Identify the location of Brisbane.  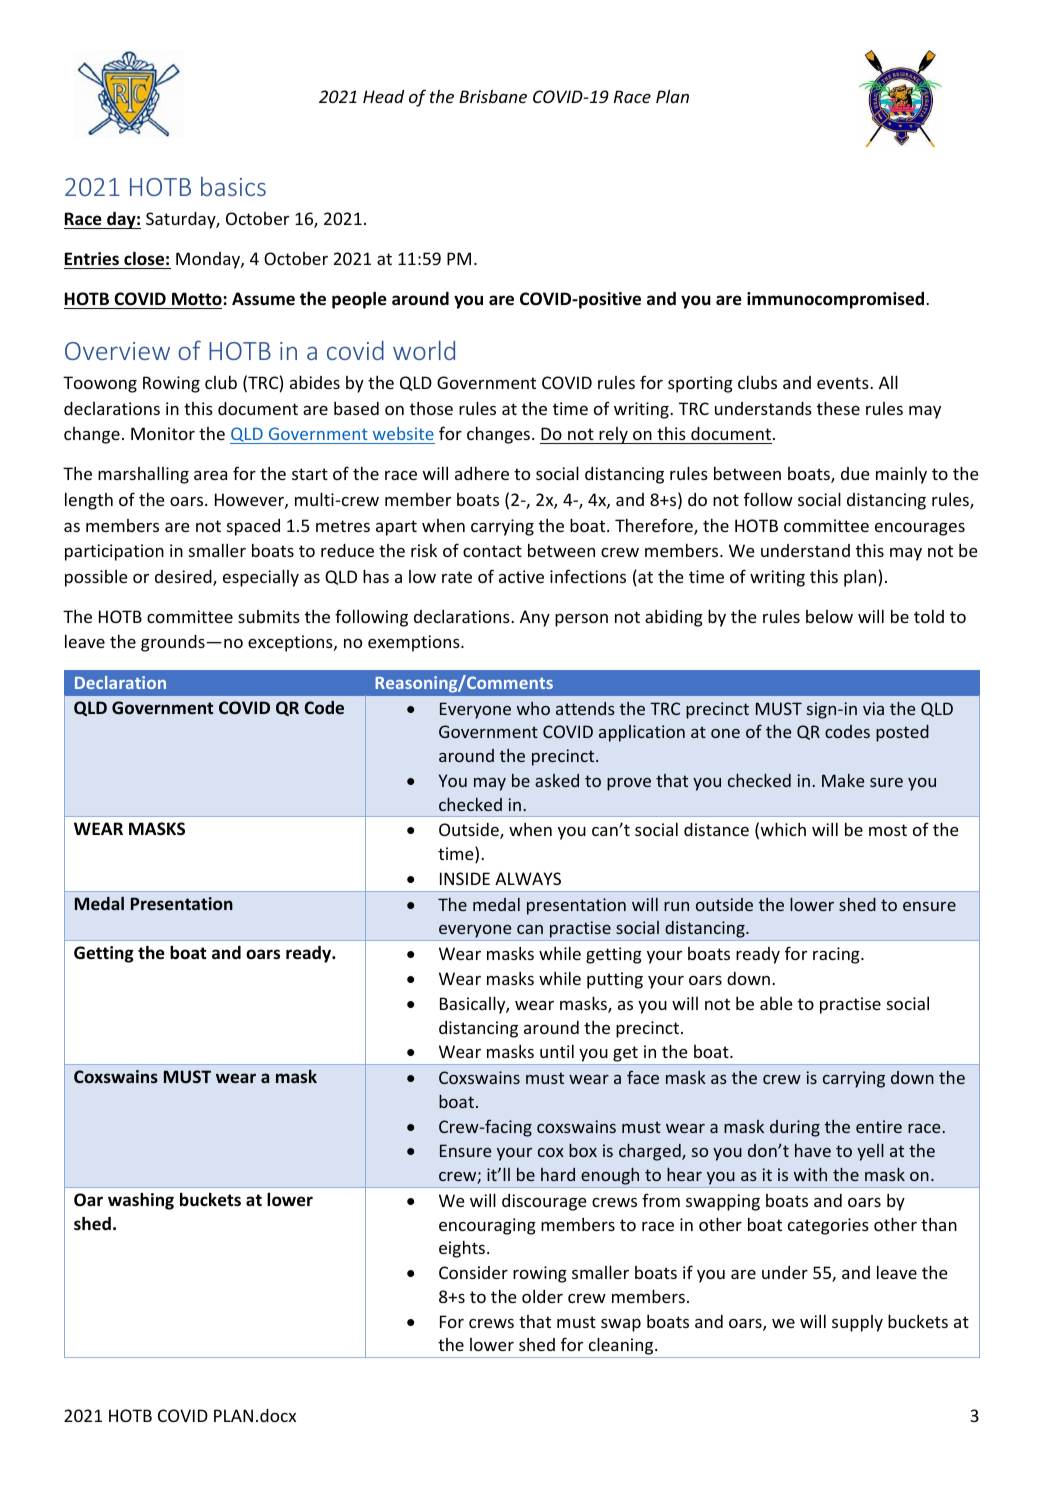
(493, 96).
